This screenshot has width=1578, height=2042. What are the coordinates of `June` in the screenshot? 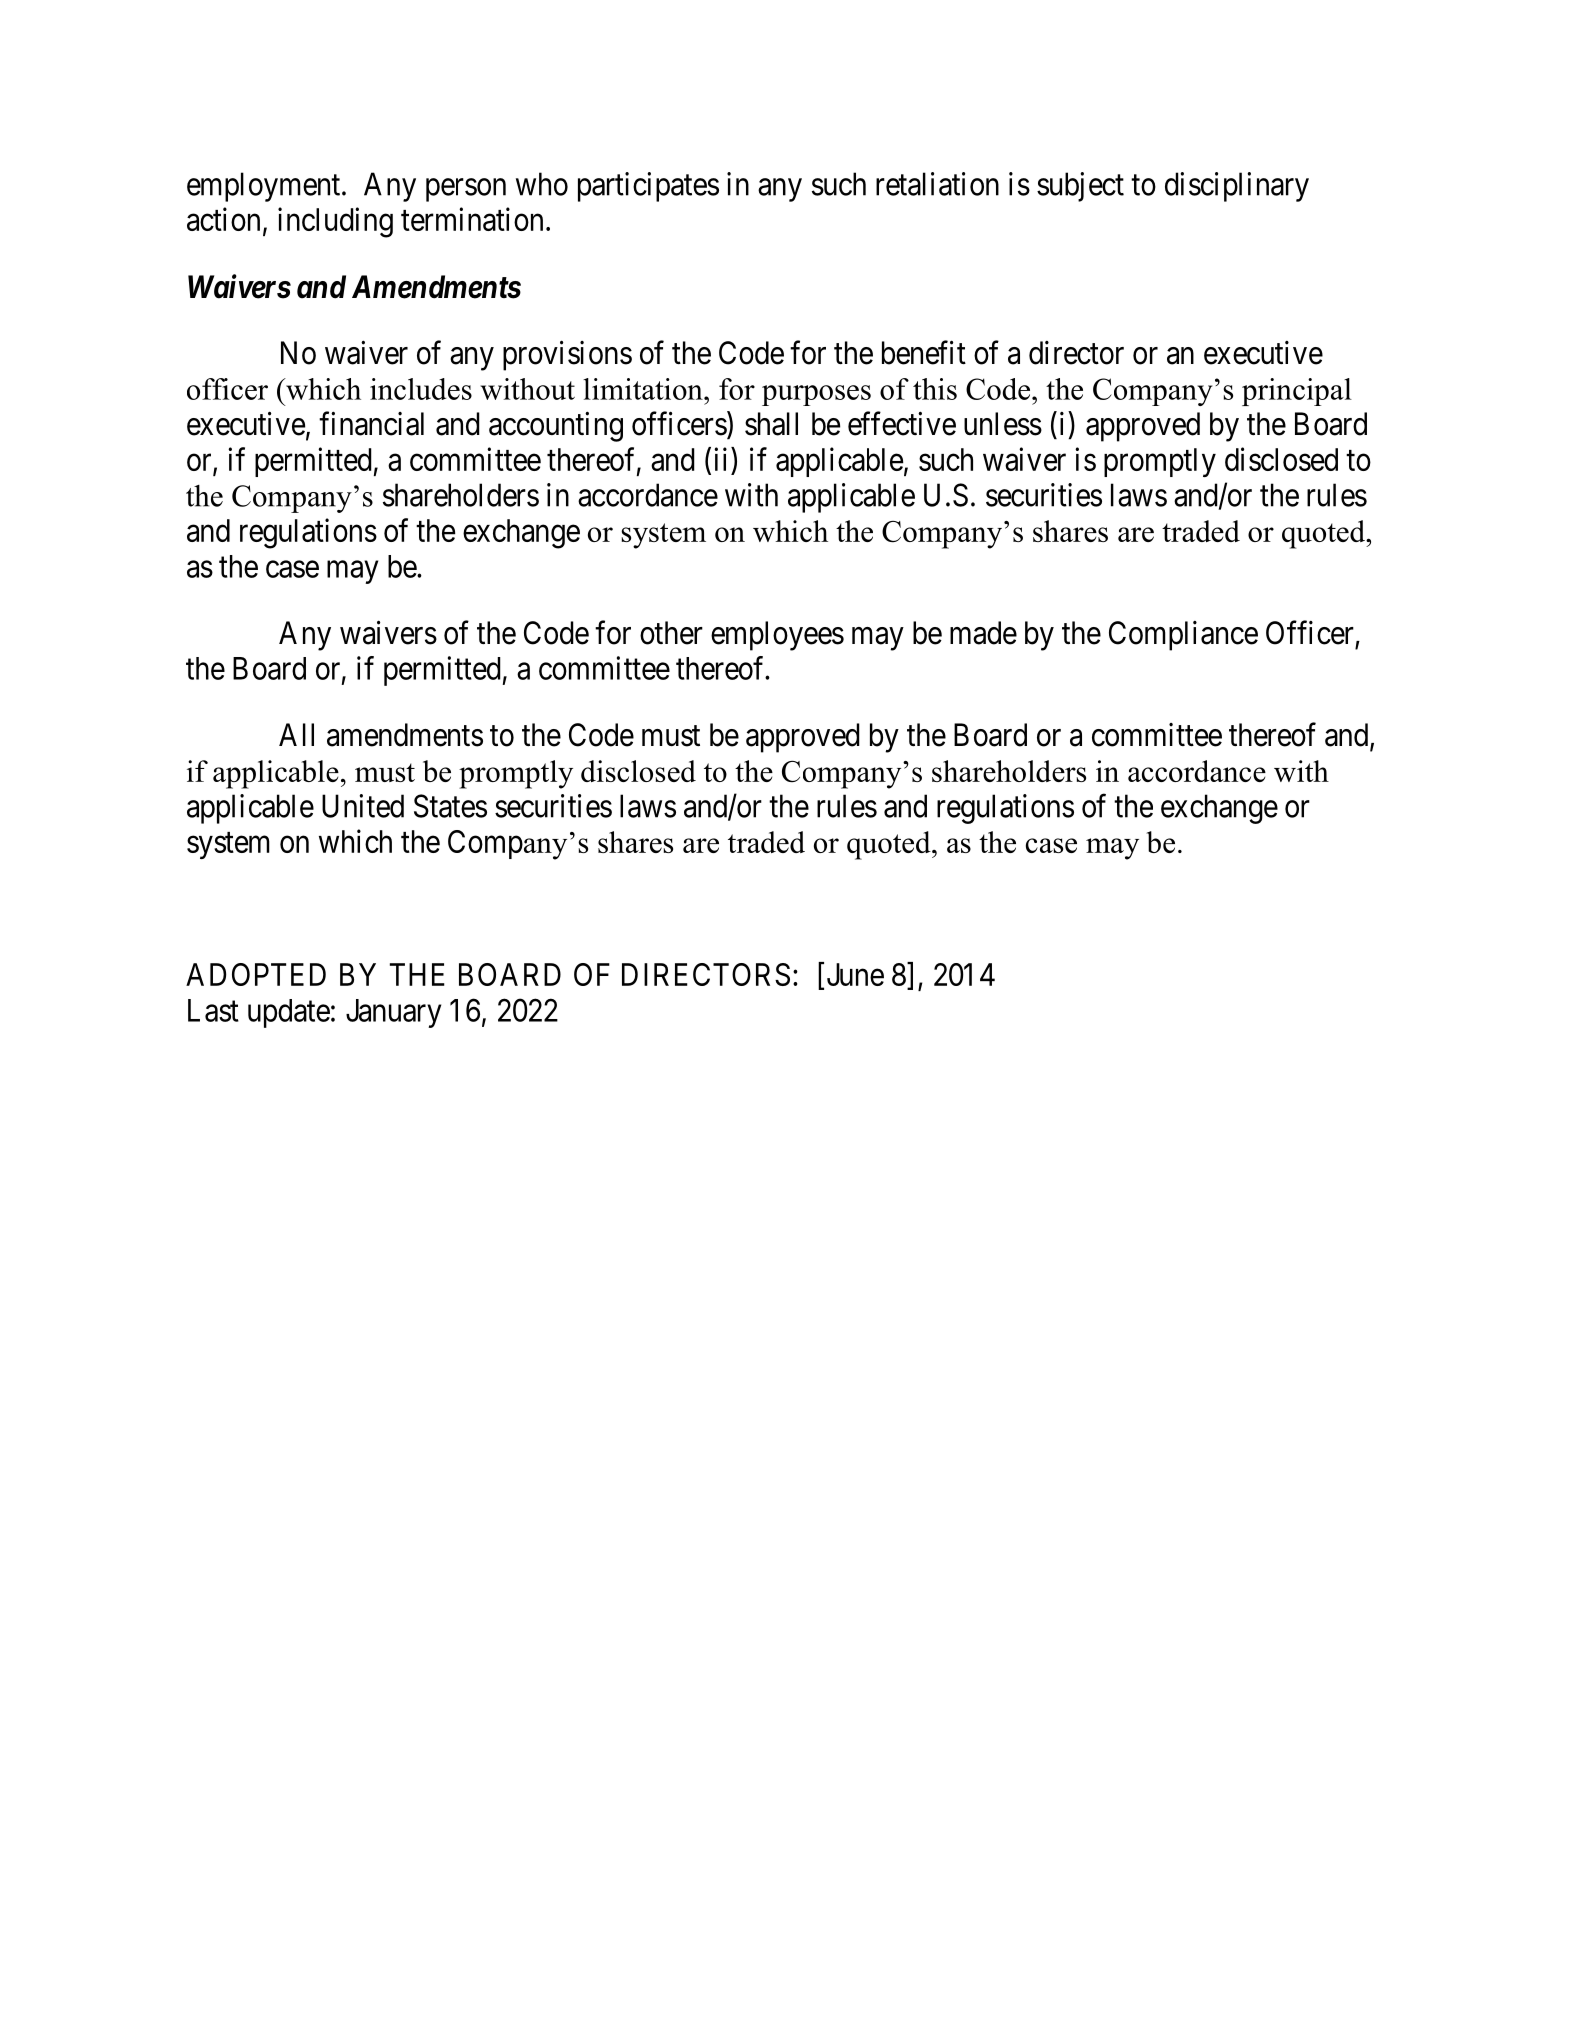 It's located at (855, 974).
